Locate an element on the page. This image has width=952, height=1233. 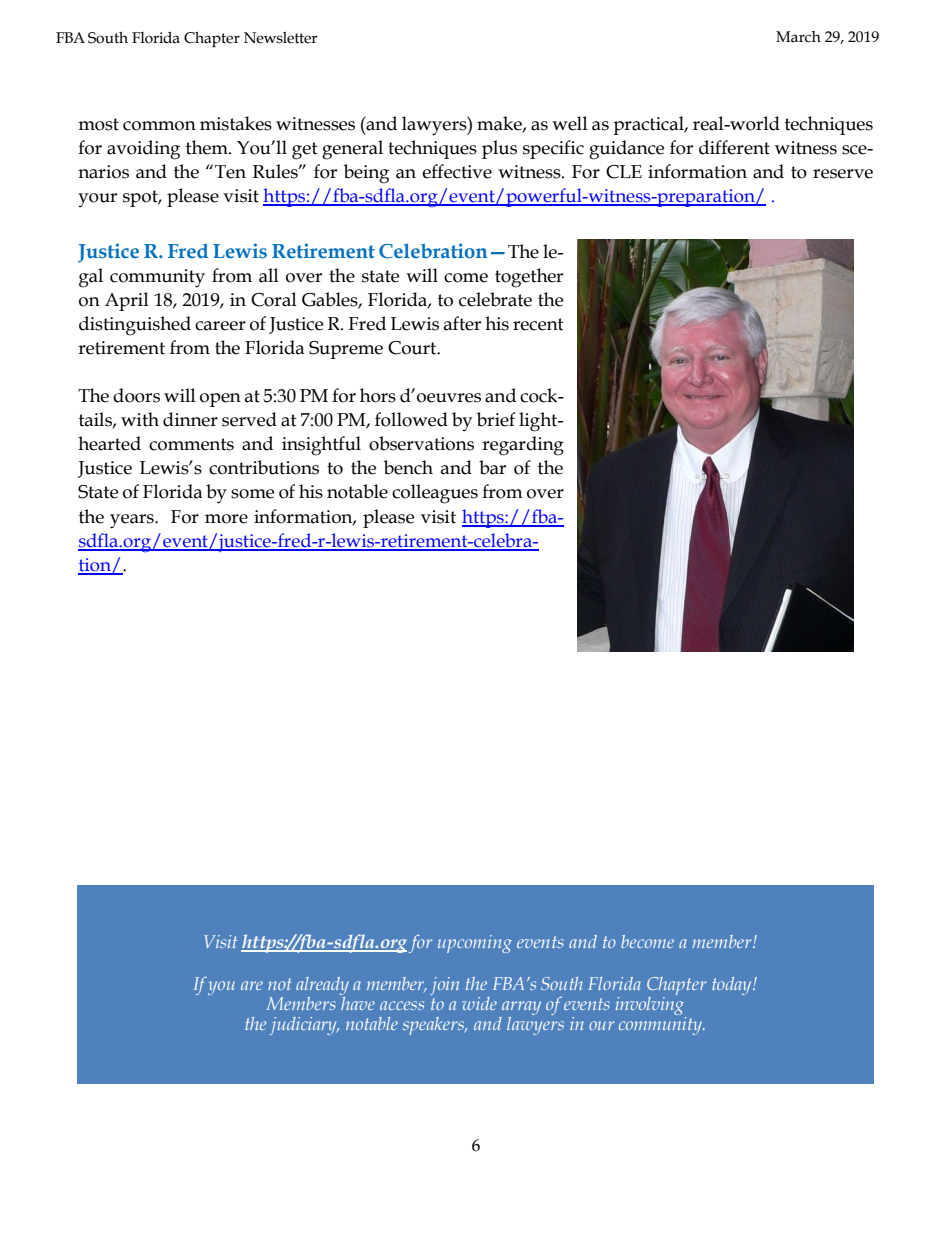
wide is located at coordinates (479, 1003).
